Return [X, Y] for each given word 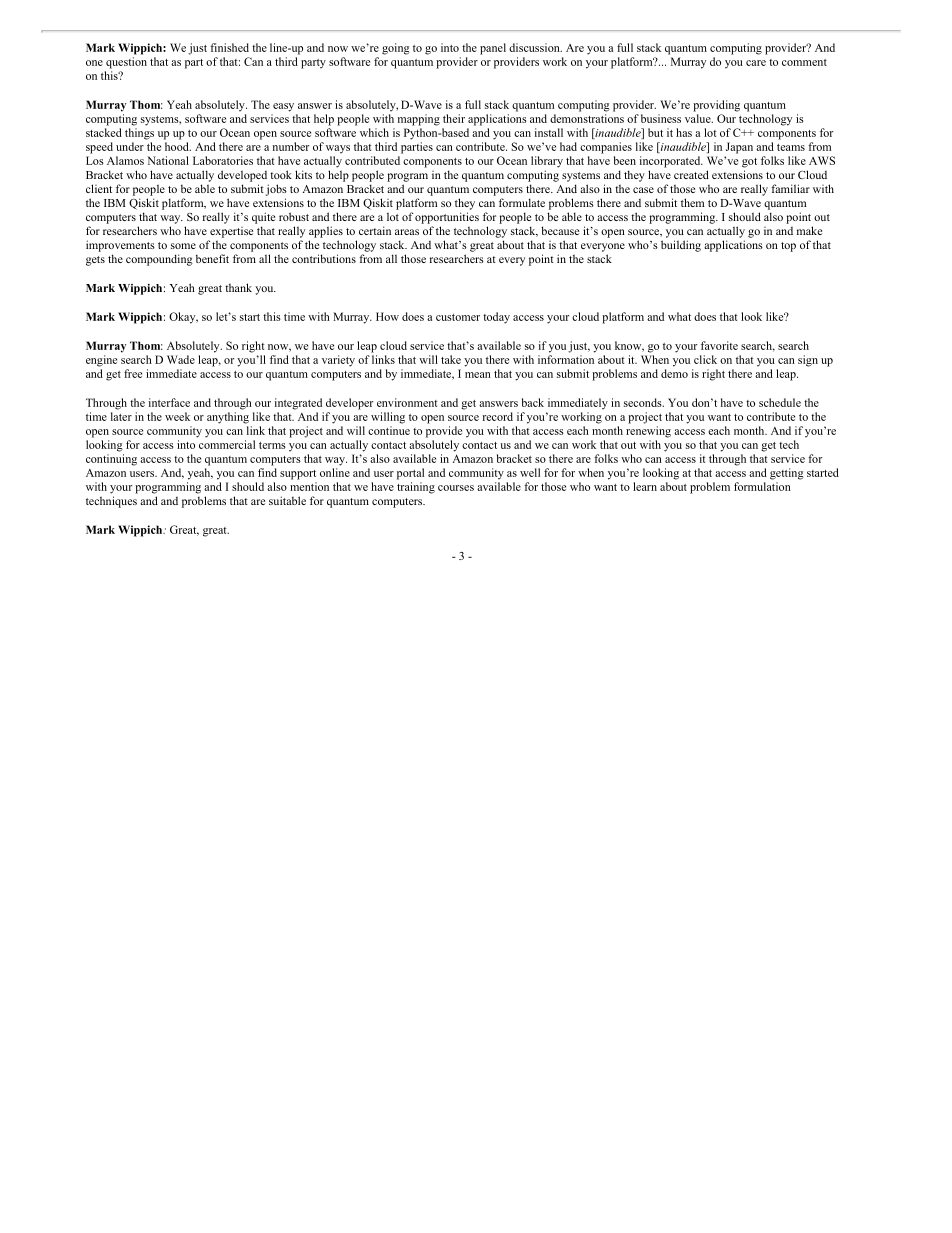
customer [458, 317]
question [126, 63]
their [454, 118]
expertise [231, 232]
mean [478, 375]
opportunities [447, 218]
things [139, 134]
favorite [719, 345]
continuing [111, 460]
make [809, 230]
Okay [183, 318]
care [756, 63]
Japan [739, 148]
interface [169, 402]
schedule [780, 402]
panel [493, 49]
